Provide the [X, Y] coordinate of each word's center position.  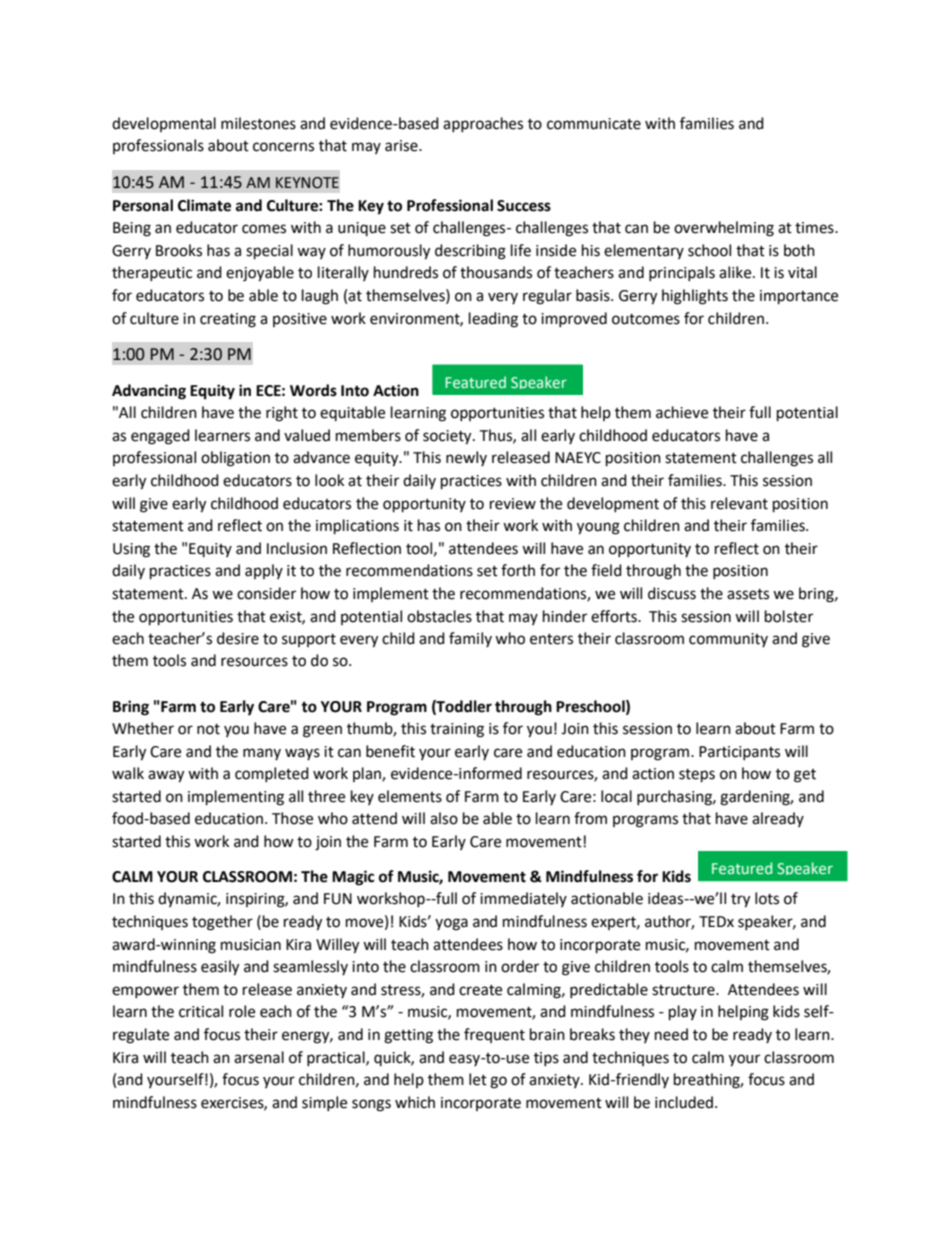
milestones [258, 123]
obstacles [439, 616]
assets [748, 594]
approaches [483, 124]
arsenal [259, 1057]
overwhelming [724, 229]
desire [238, 638]
